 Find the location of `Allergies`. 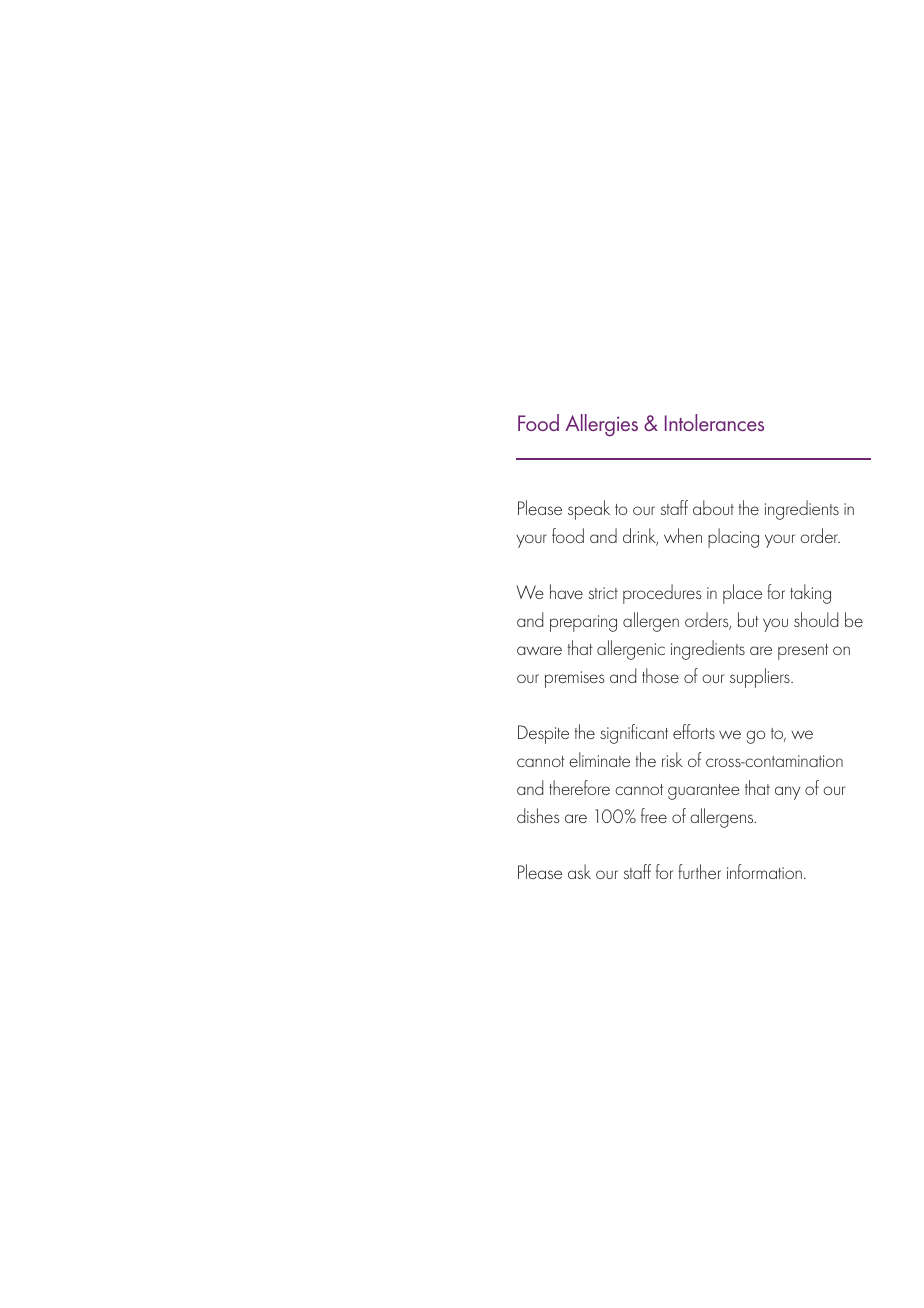

Allergies is located at coordinates (601, 425).
